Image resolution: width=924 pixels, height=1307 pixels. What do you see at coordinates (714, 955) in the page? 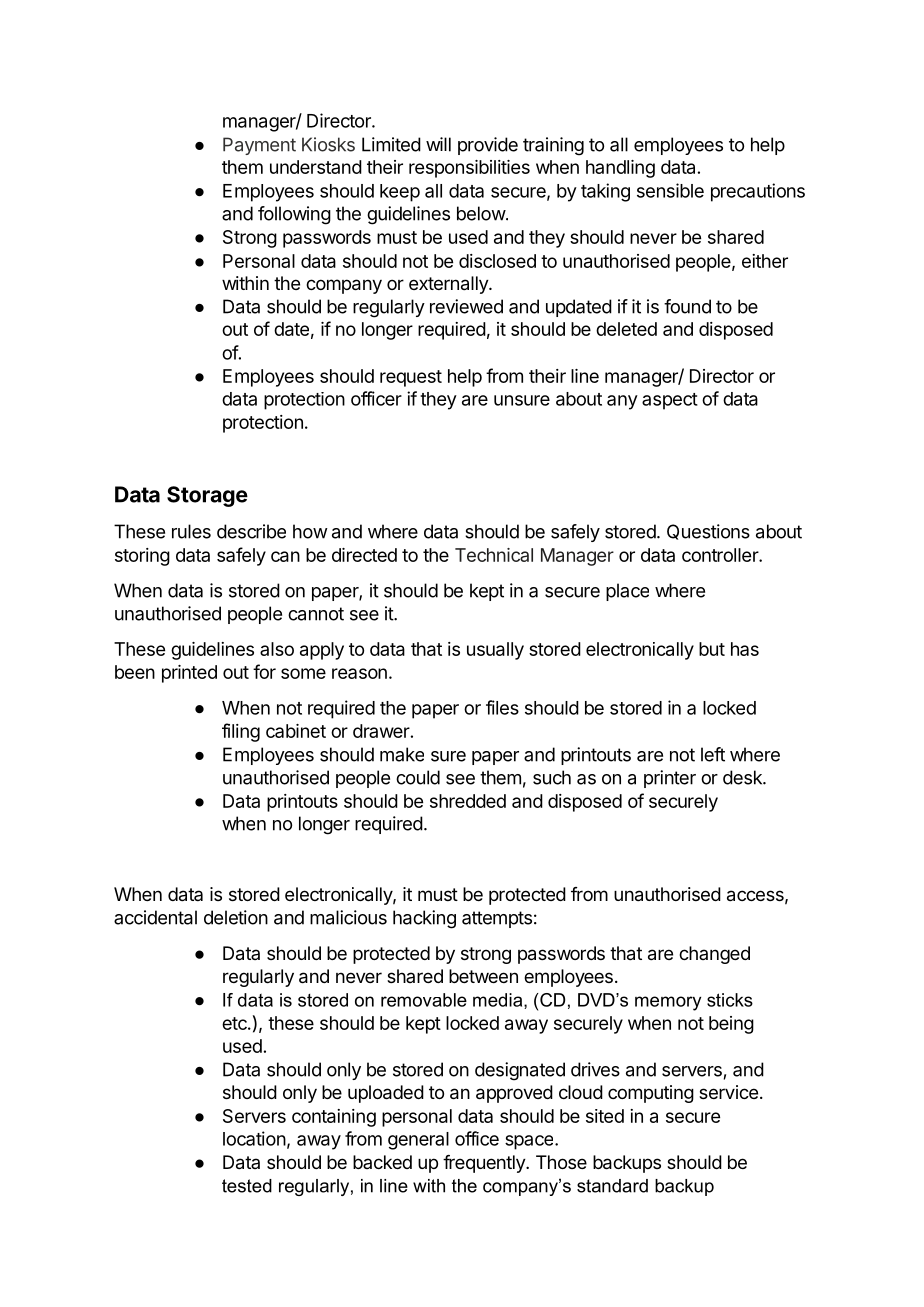
I see `changed` at bounding box center [714, 955].
